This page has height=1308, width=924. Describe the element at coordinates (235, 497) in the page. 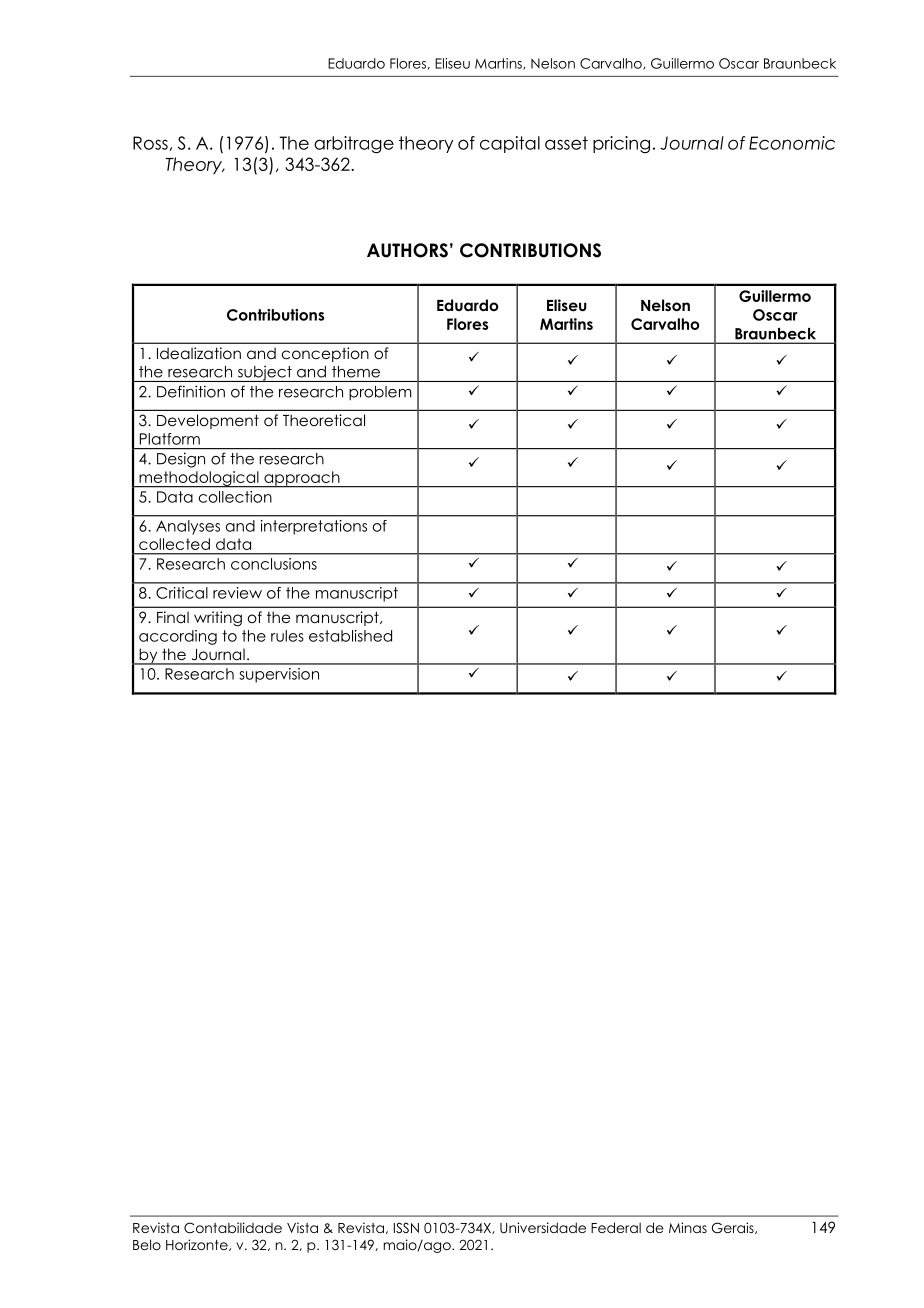

I see `collection` at that location.
